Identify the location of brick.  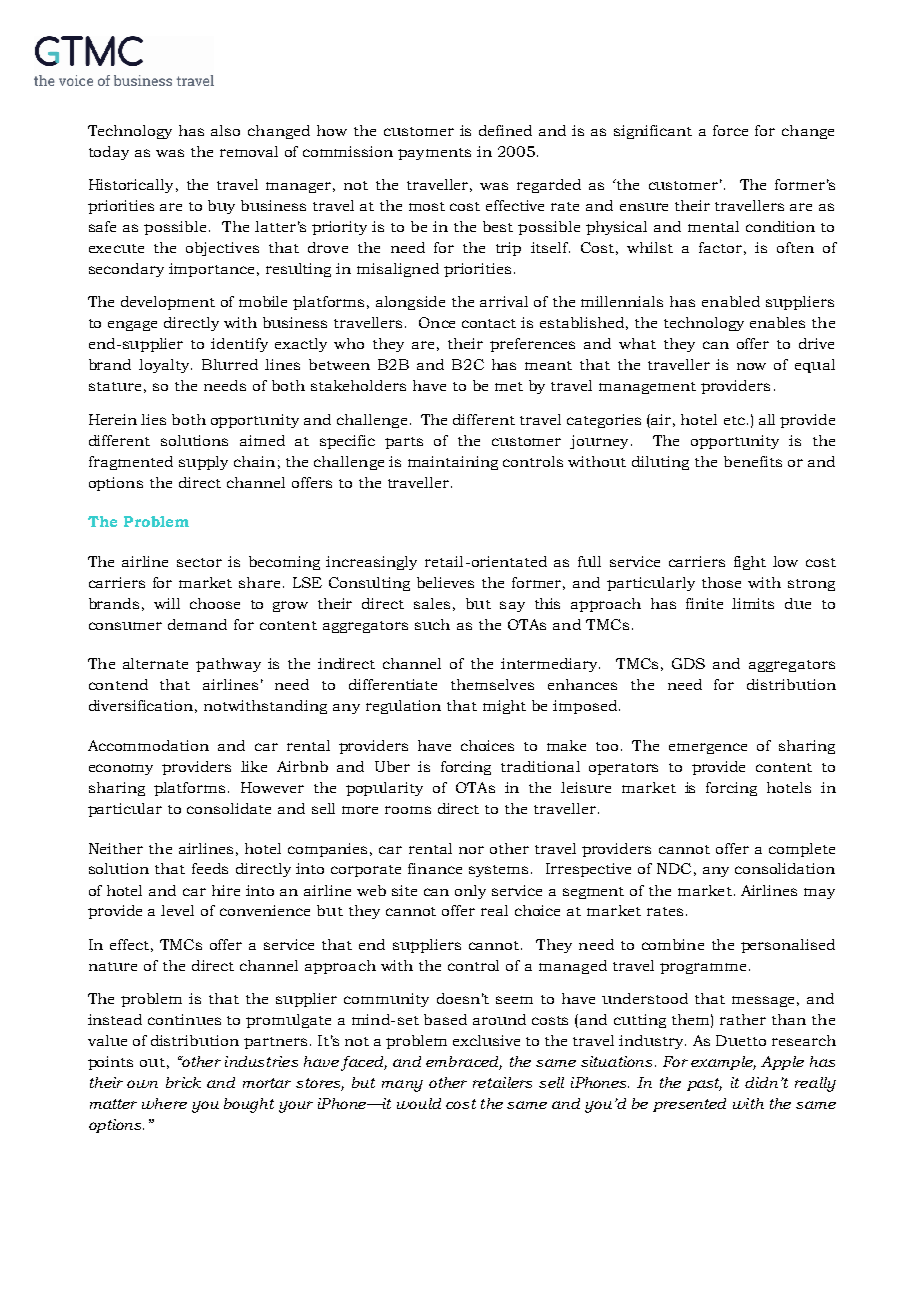
(183, 1082).
